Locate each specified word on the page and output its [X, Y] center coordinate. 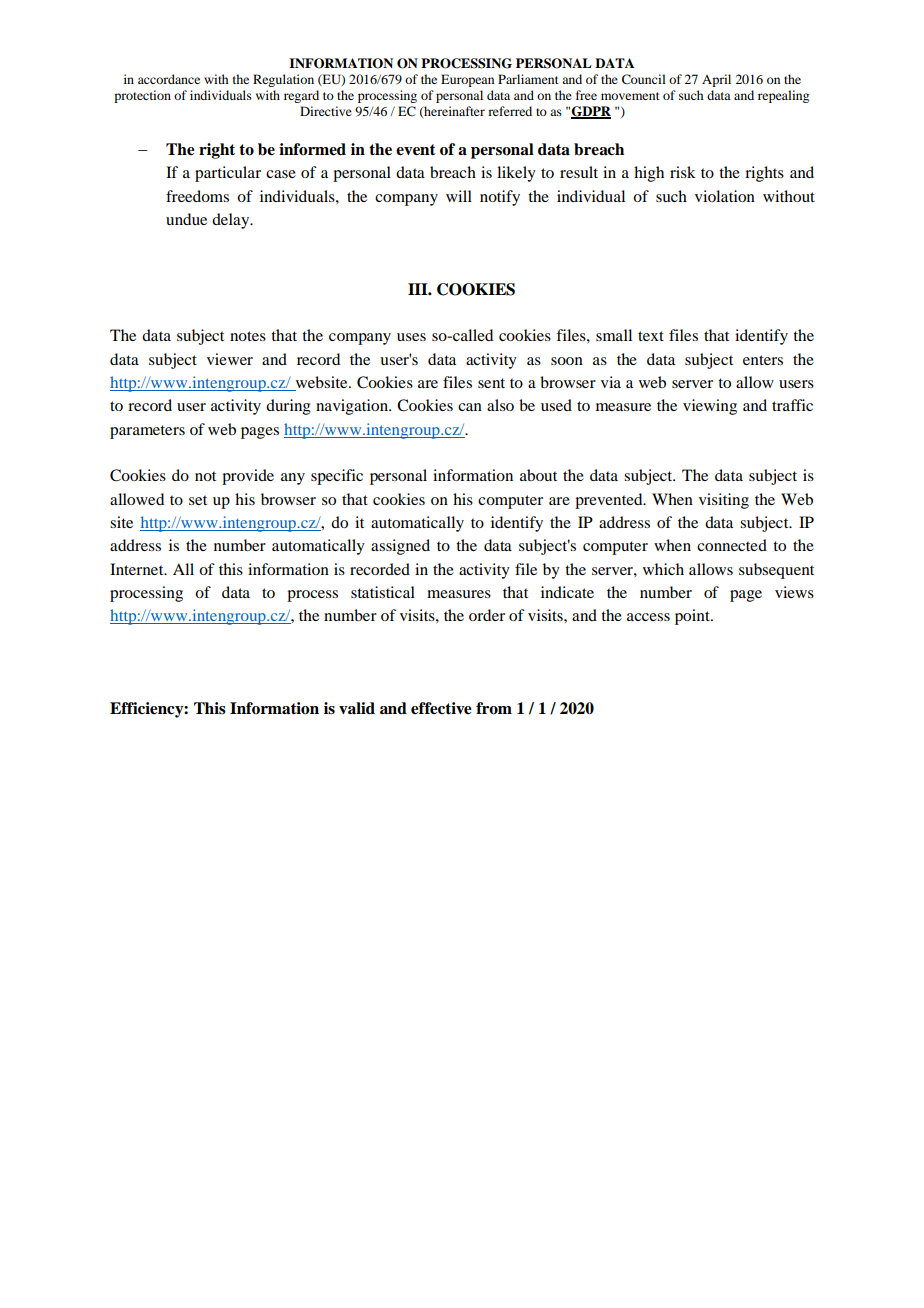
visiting [724, 501]
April [716, 80]
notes [248, 336]
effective [441, 708]
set [198, 500]
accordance [169, 79]
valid [357, 708]
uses [411, 337]
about [538, 475]
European [467, 80]
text [651, 336]
